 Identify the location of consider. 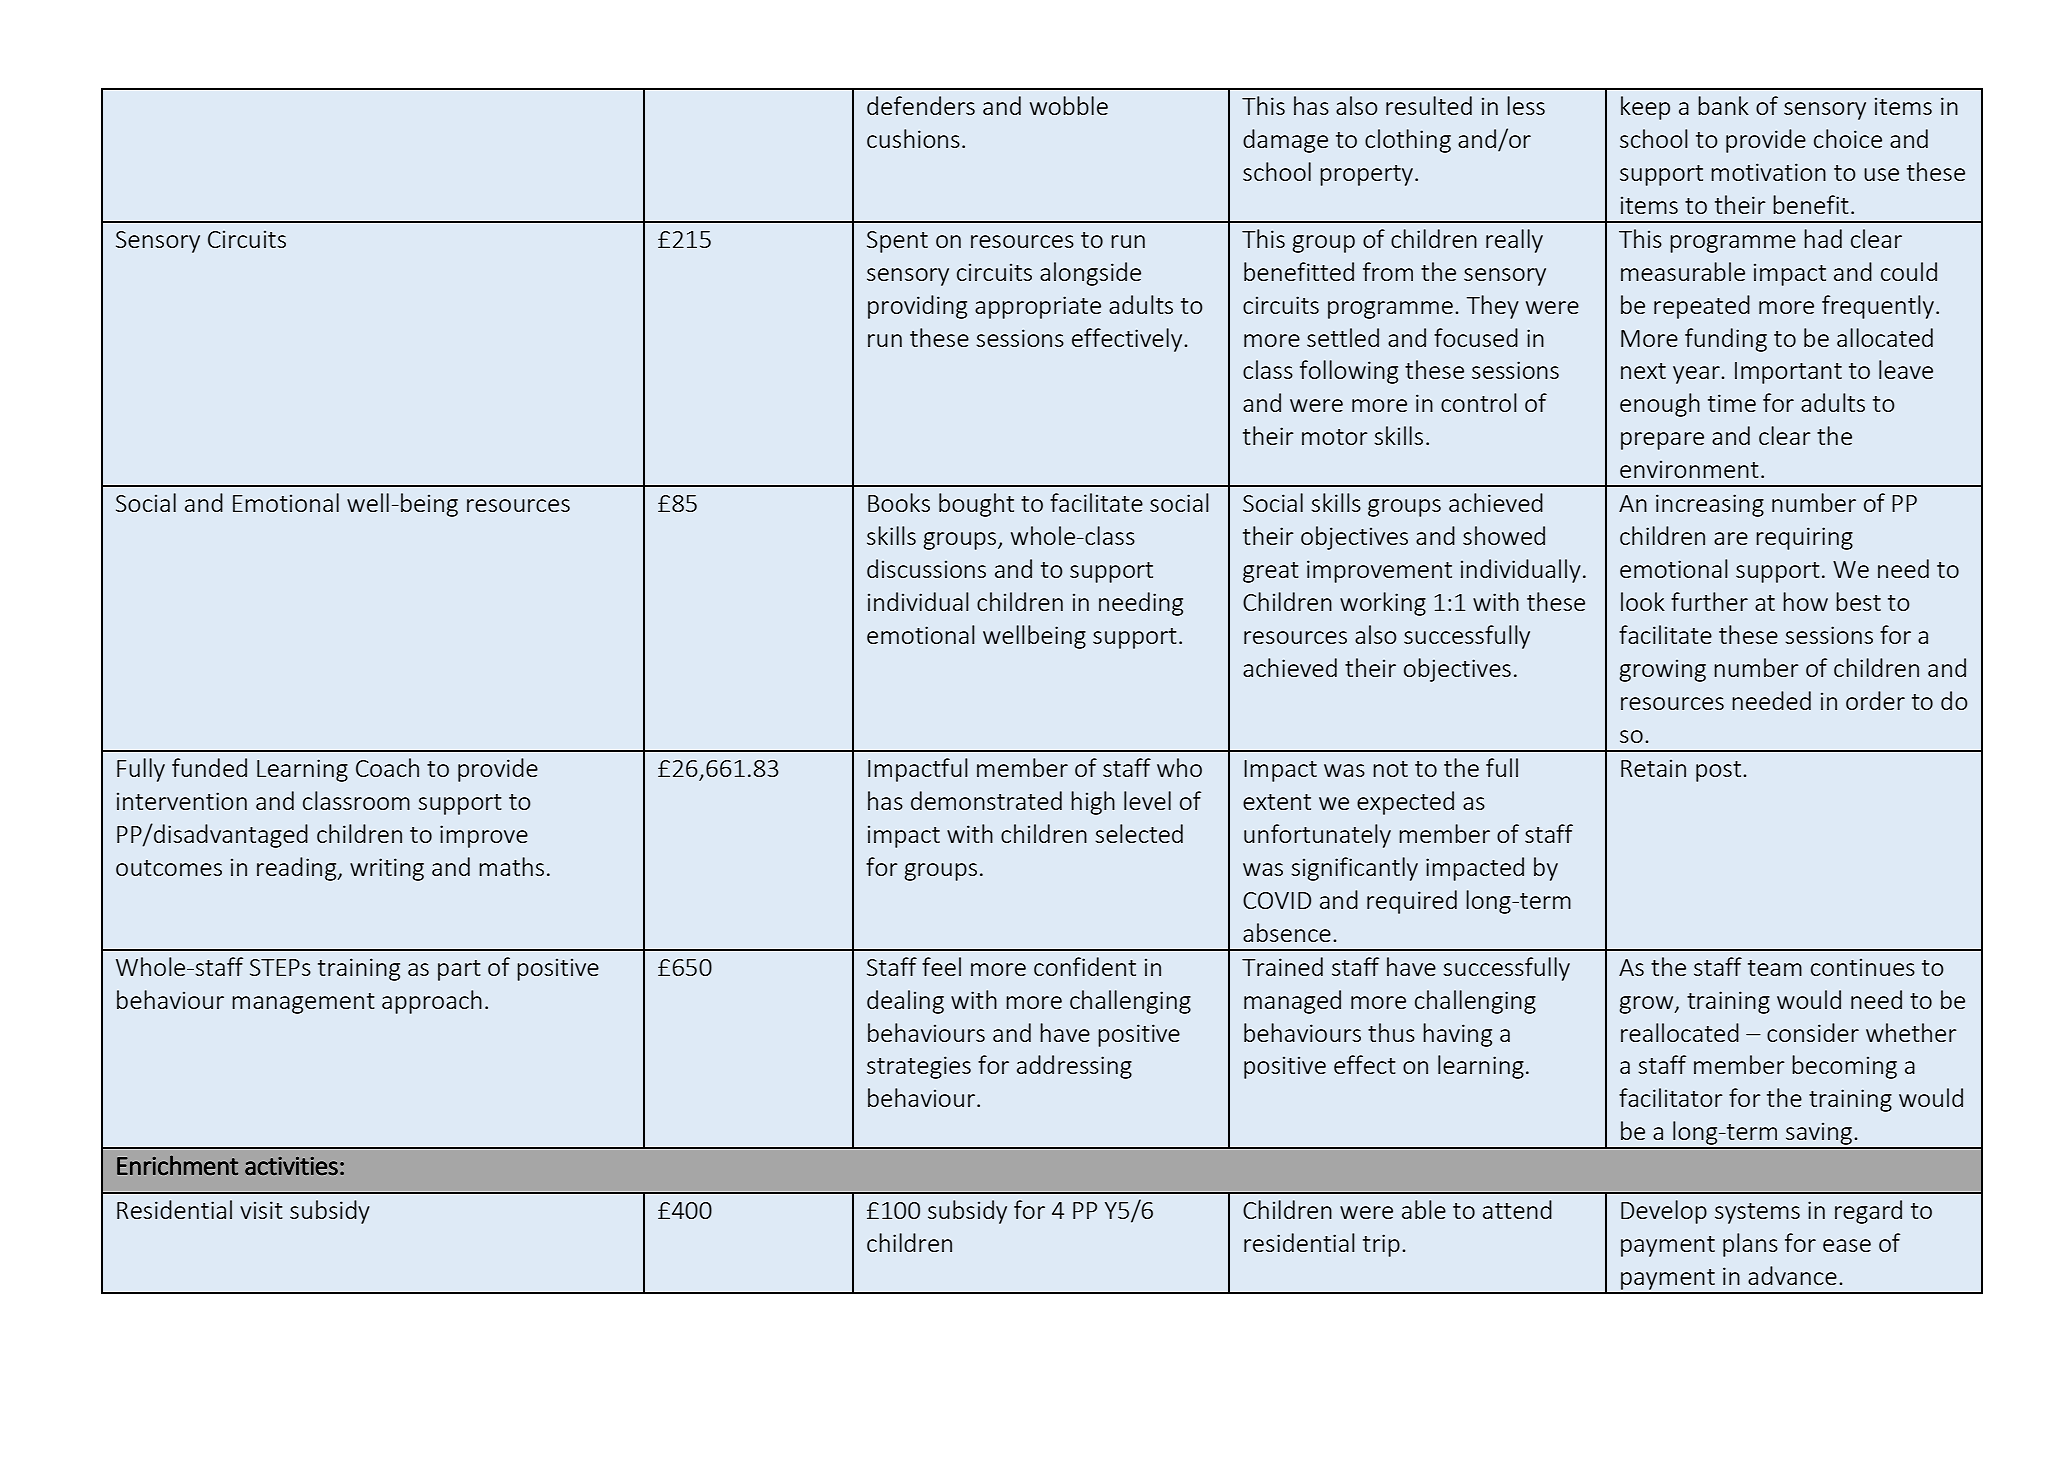
(1813, 1032).
